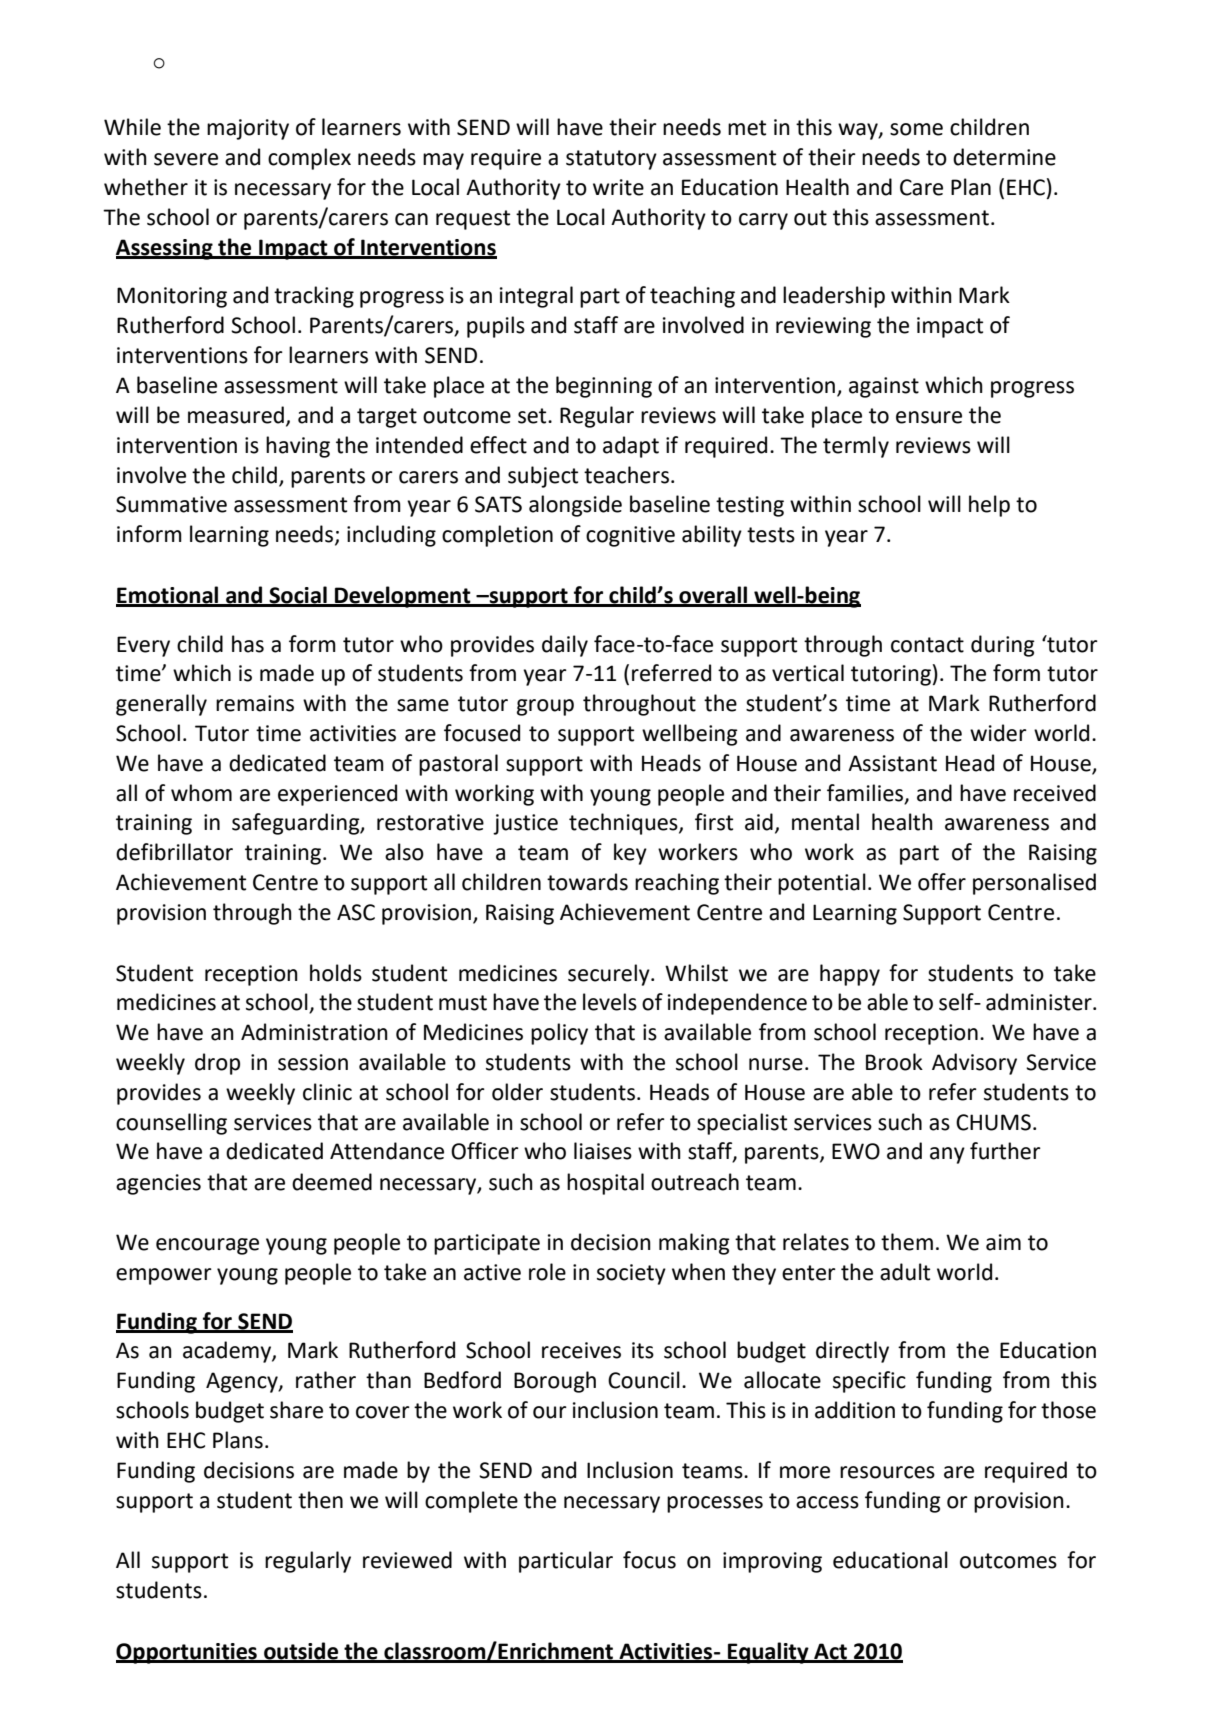 The width and height of the screenshot is (1213, 1714). What do you see at coordinates (301, 1652) in the screenshot?
I see `outside` at bounding box center [301, 1652].
